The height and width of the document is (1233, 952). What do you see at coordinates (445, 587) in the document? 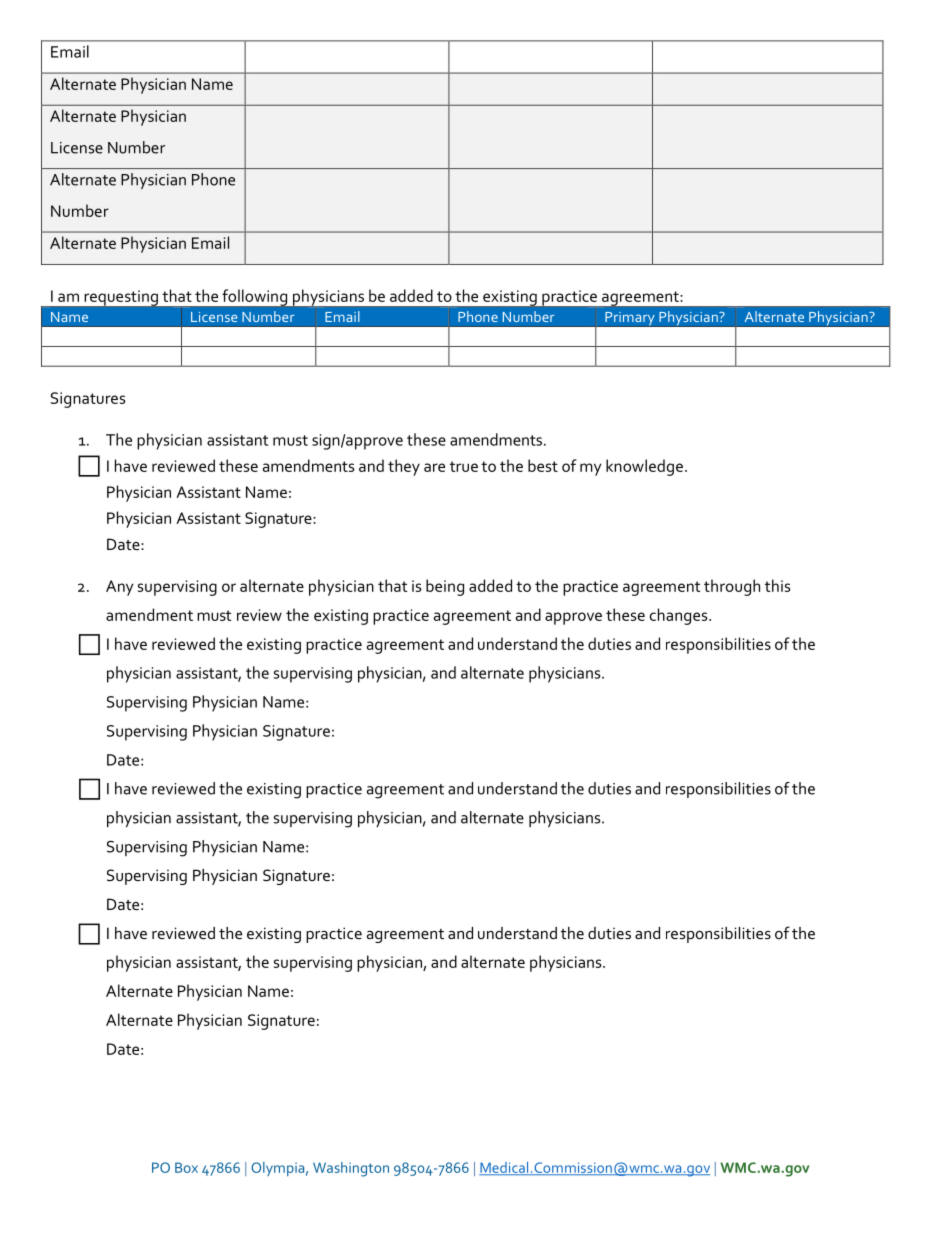
I see `being` at bounding box center [445, 587].
